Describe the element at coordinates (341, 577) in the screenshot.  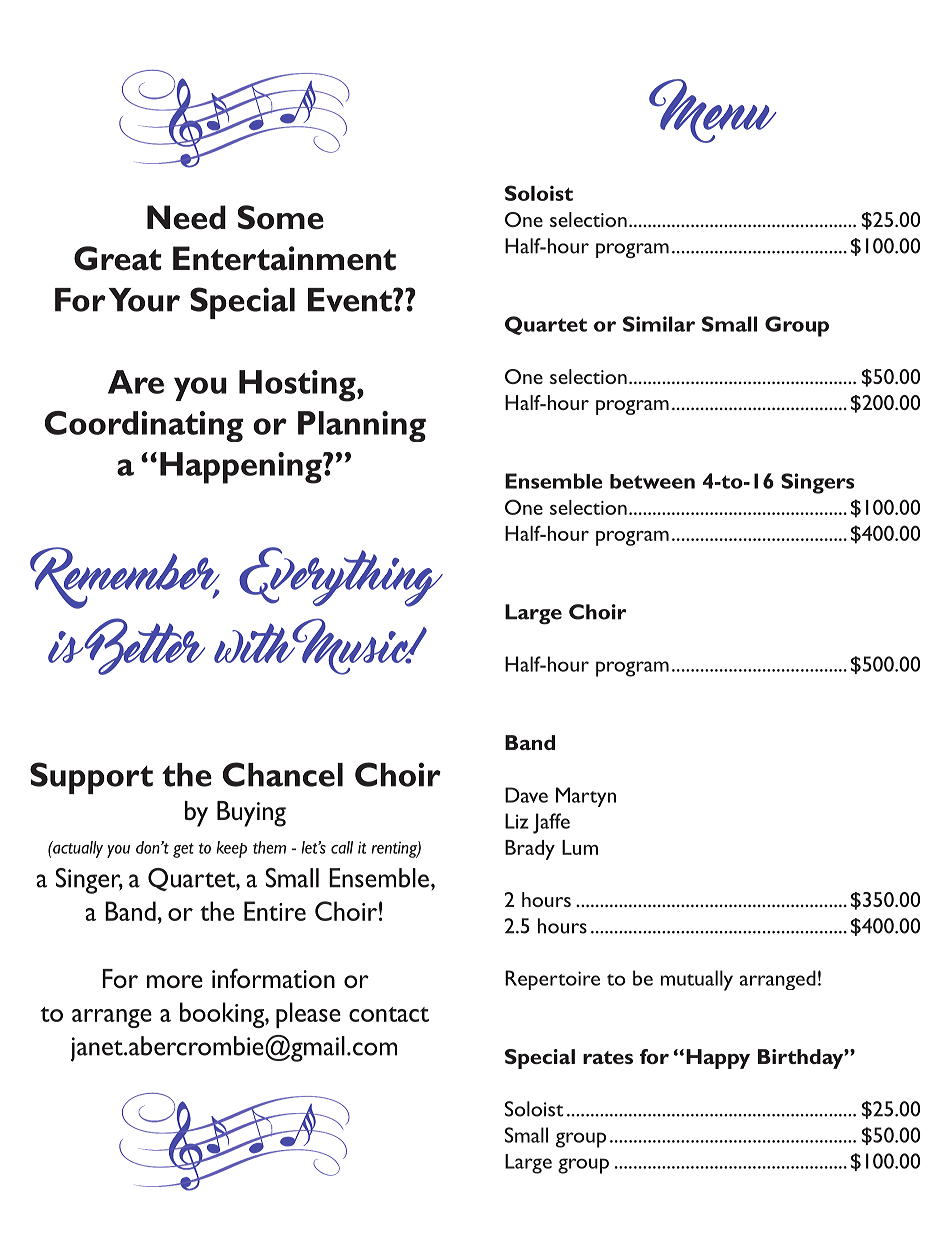
I see `Everything` at that location.
